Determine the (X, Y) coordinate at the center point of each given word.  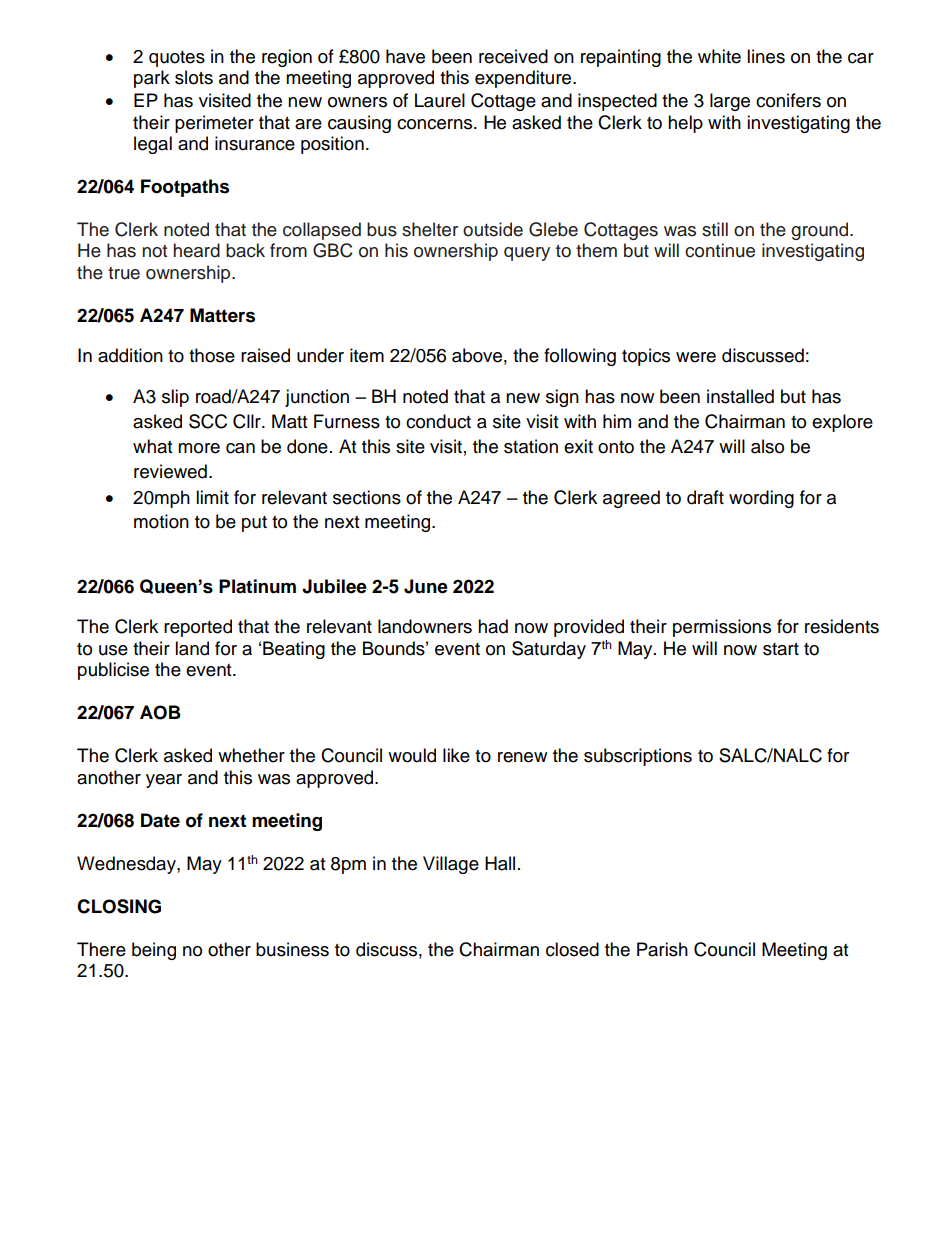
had (493, 626)
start (781, 649)
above (477, 355)
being (154, 951)
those (212, 355)
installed (740, 396)
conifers (788, 100)
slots (194, 77)
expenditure (524, 79)
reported (198, 628)
